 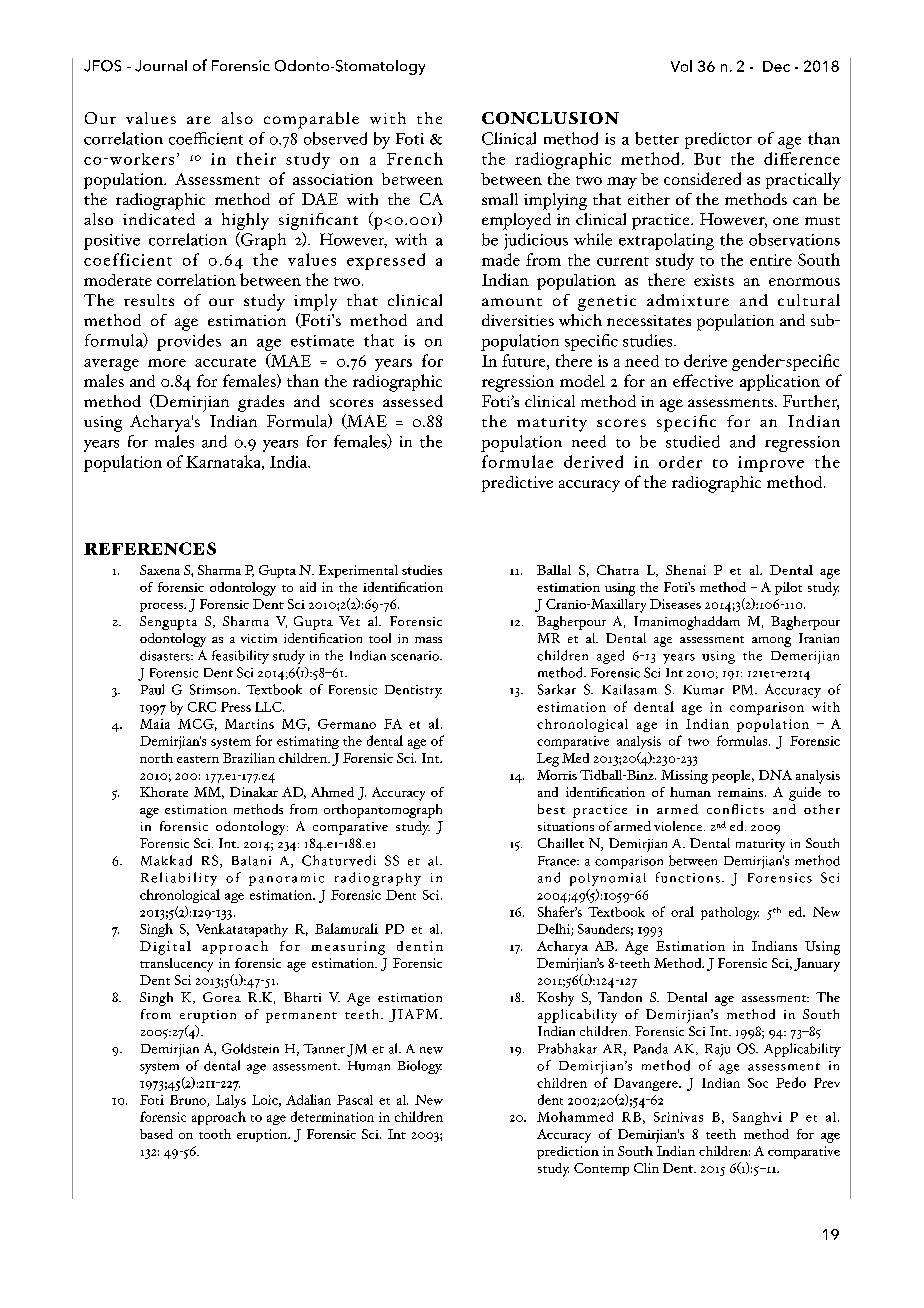 I want to click on eastern, so click(x=198, y=759).
